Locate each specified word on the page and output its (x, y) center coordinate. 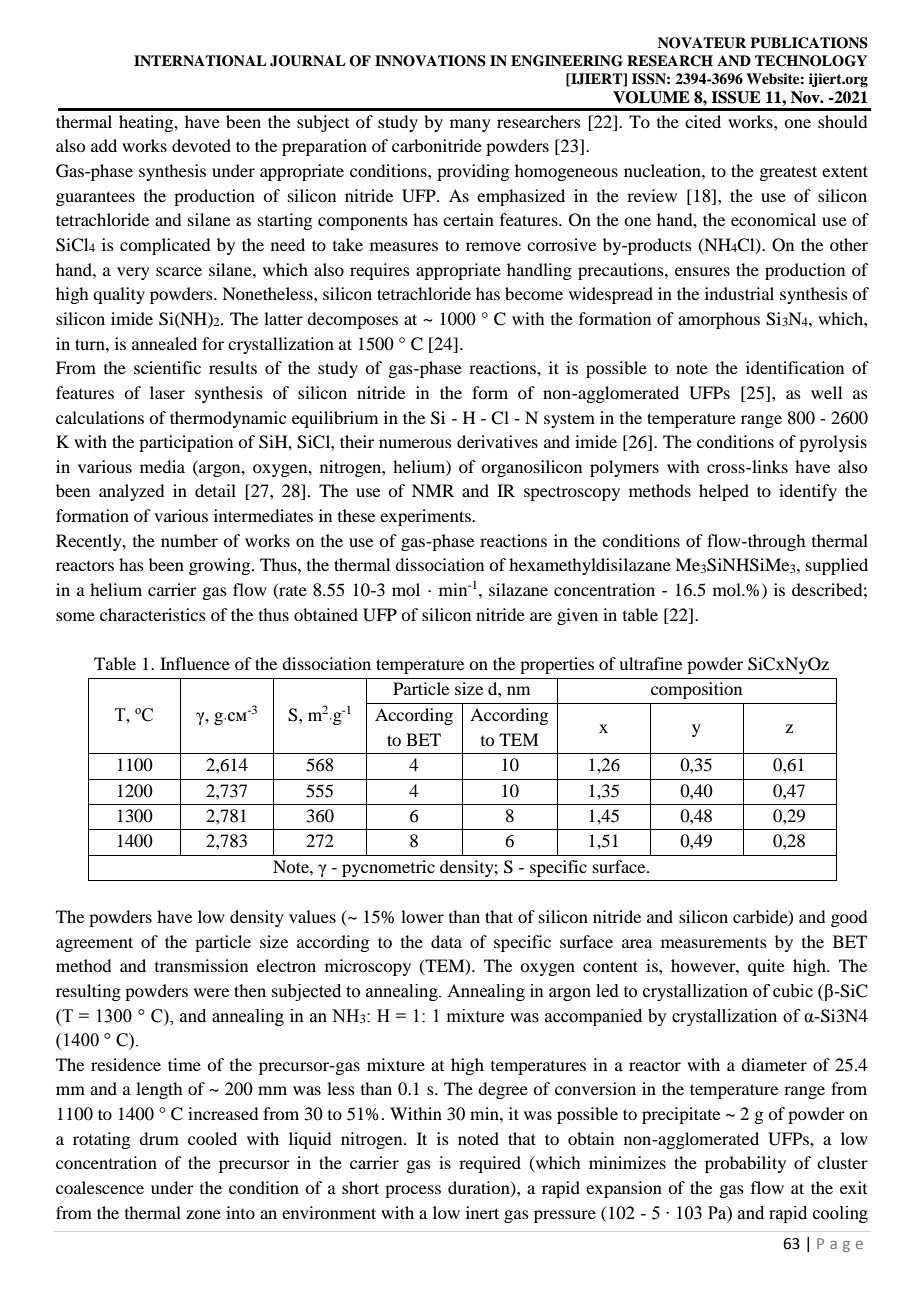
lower (422, 916)
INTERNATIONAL (200, 61)
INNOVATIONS (430, 61)
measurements (714, 943)
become (534, 293)
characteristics (153, 614)
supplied (837, 566)
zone (203, 1214)
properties (557, 665)
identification (795, 367)
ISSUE (736, 97)
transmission (201, 965)
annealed (164, 343)
